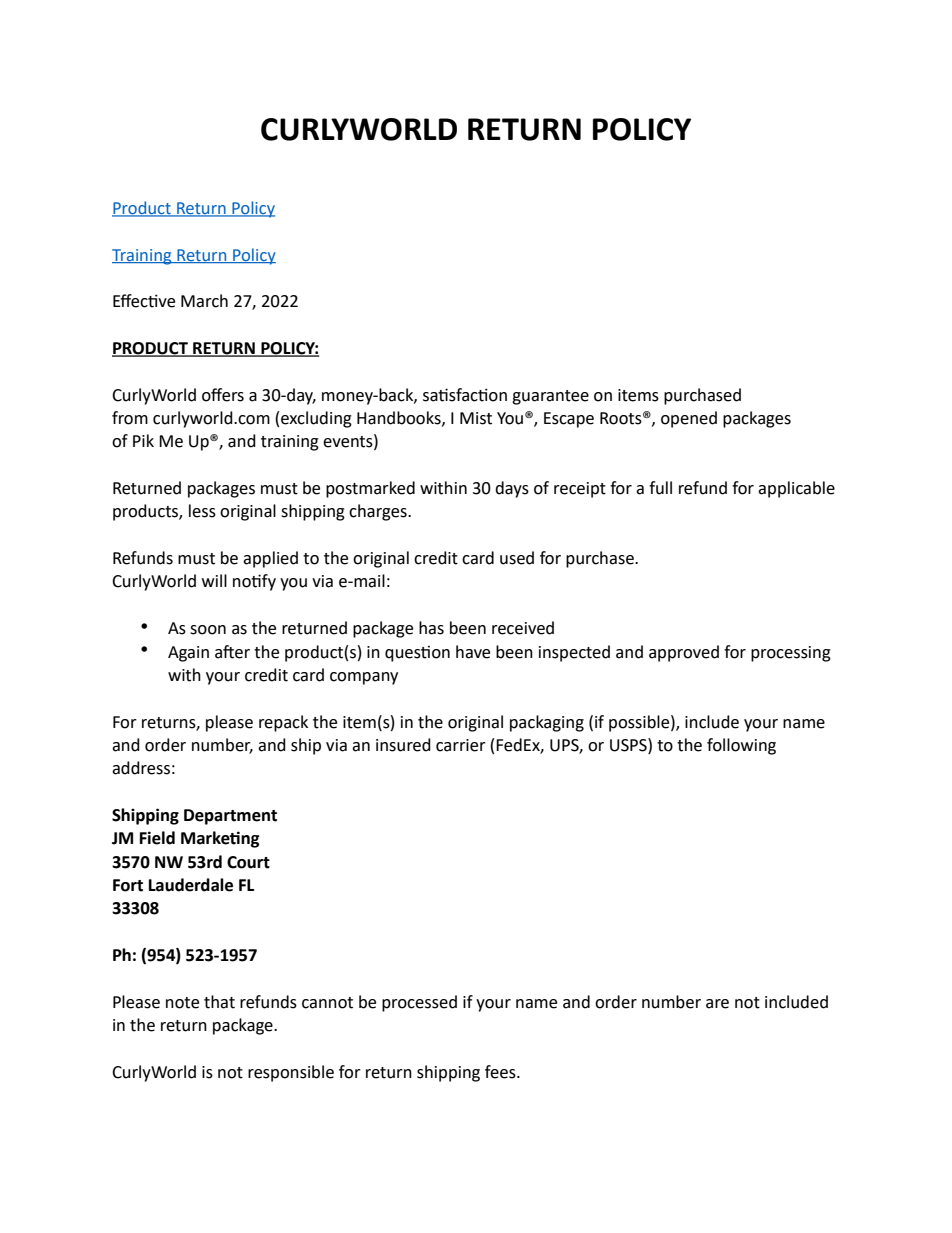 The image size is (952, 1233). What do you see at coordinates (689, 419) in the page?
I see `opened` at bounding box center [689, 419].
